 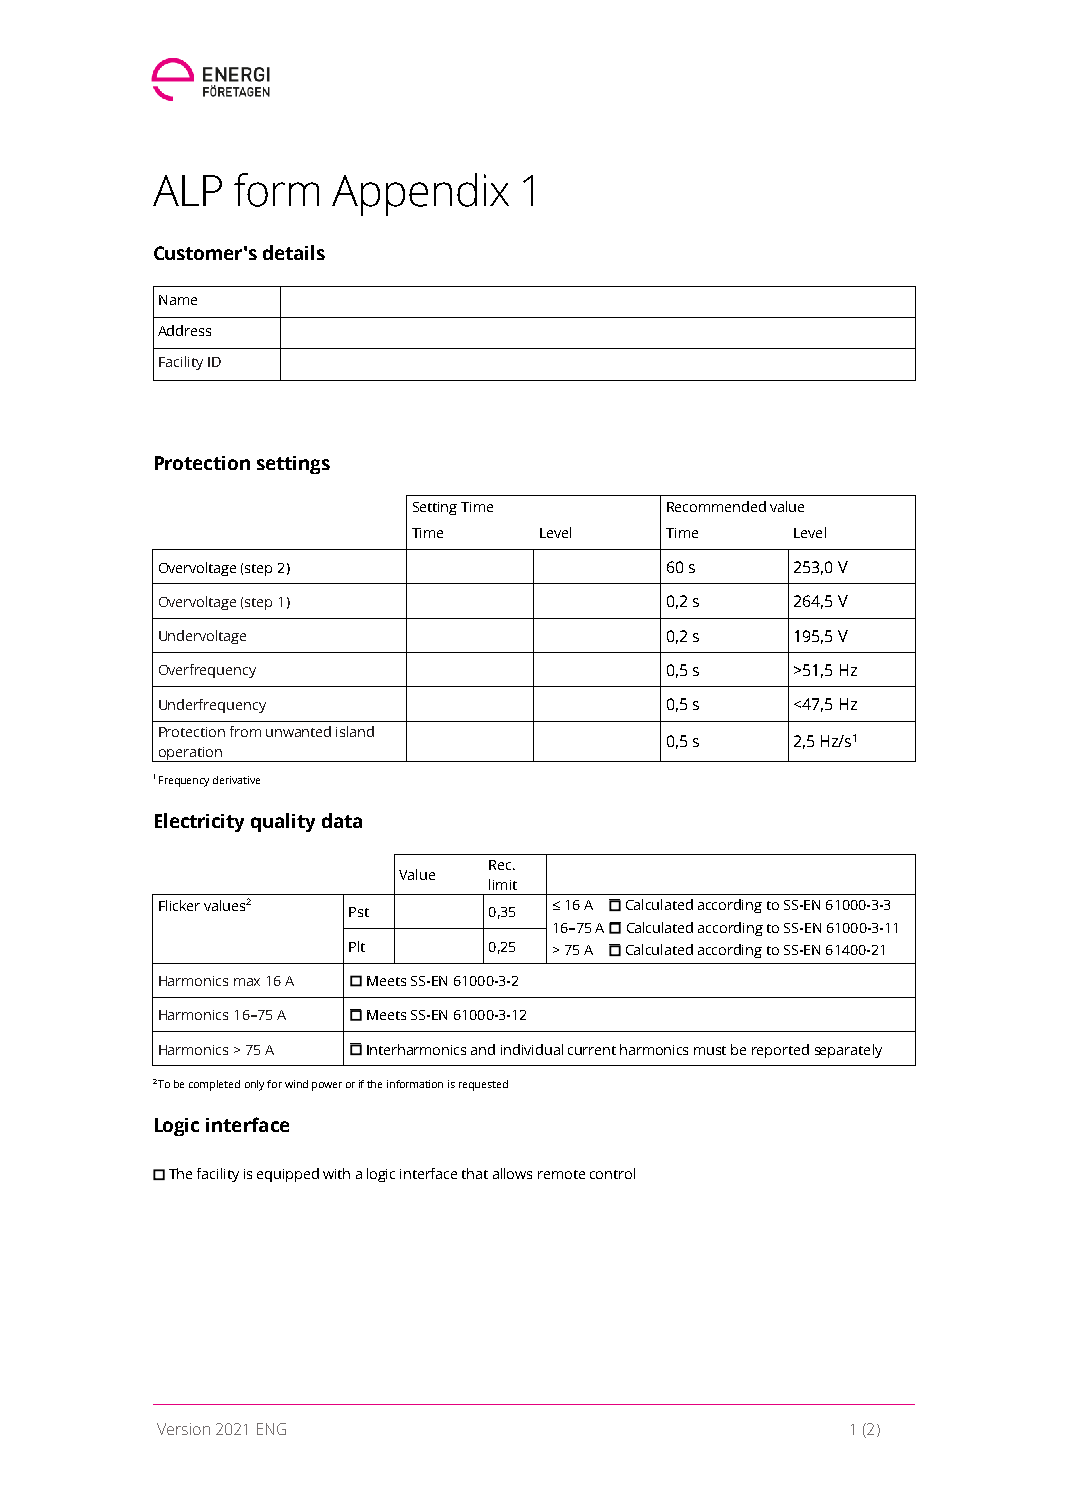 What do you see at coordinates (247, 982) in the document?
I see `max` at bounding box center [247, 982].
